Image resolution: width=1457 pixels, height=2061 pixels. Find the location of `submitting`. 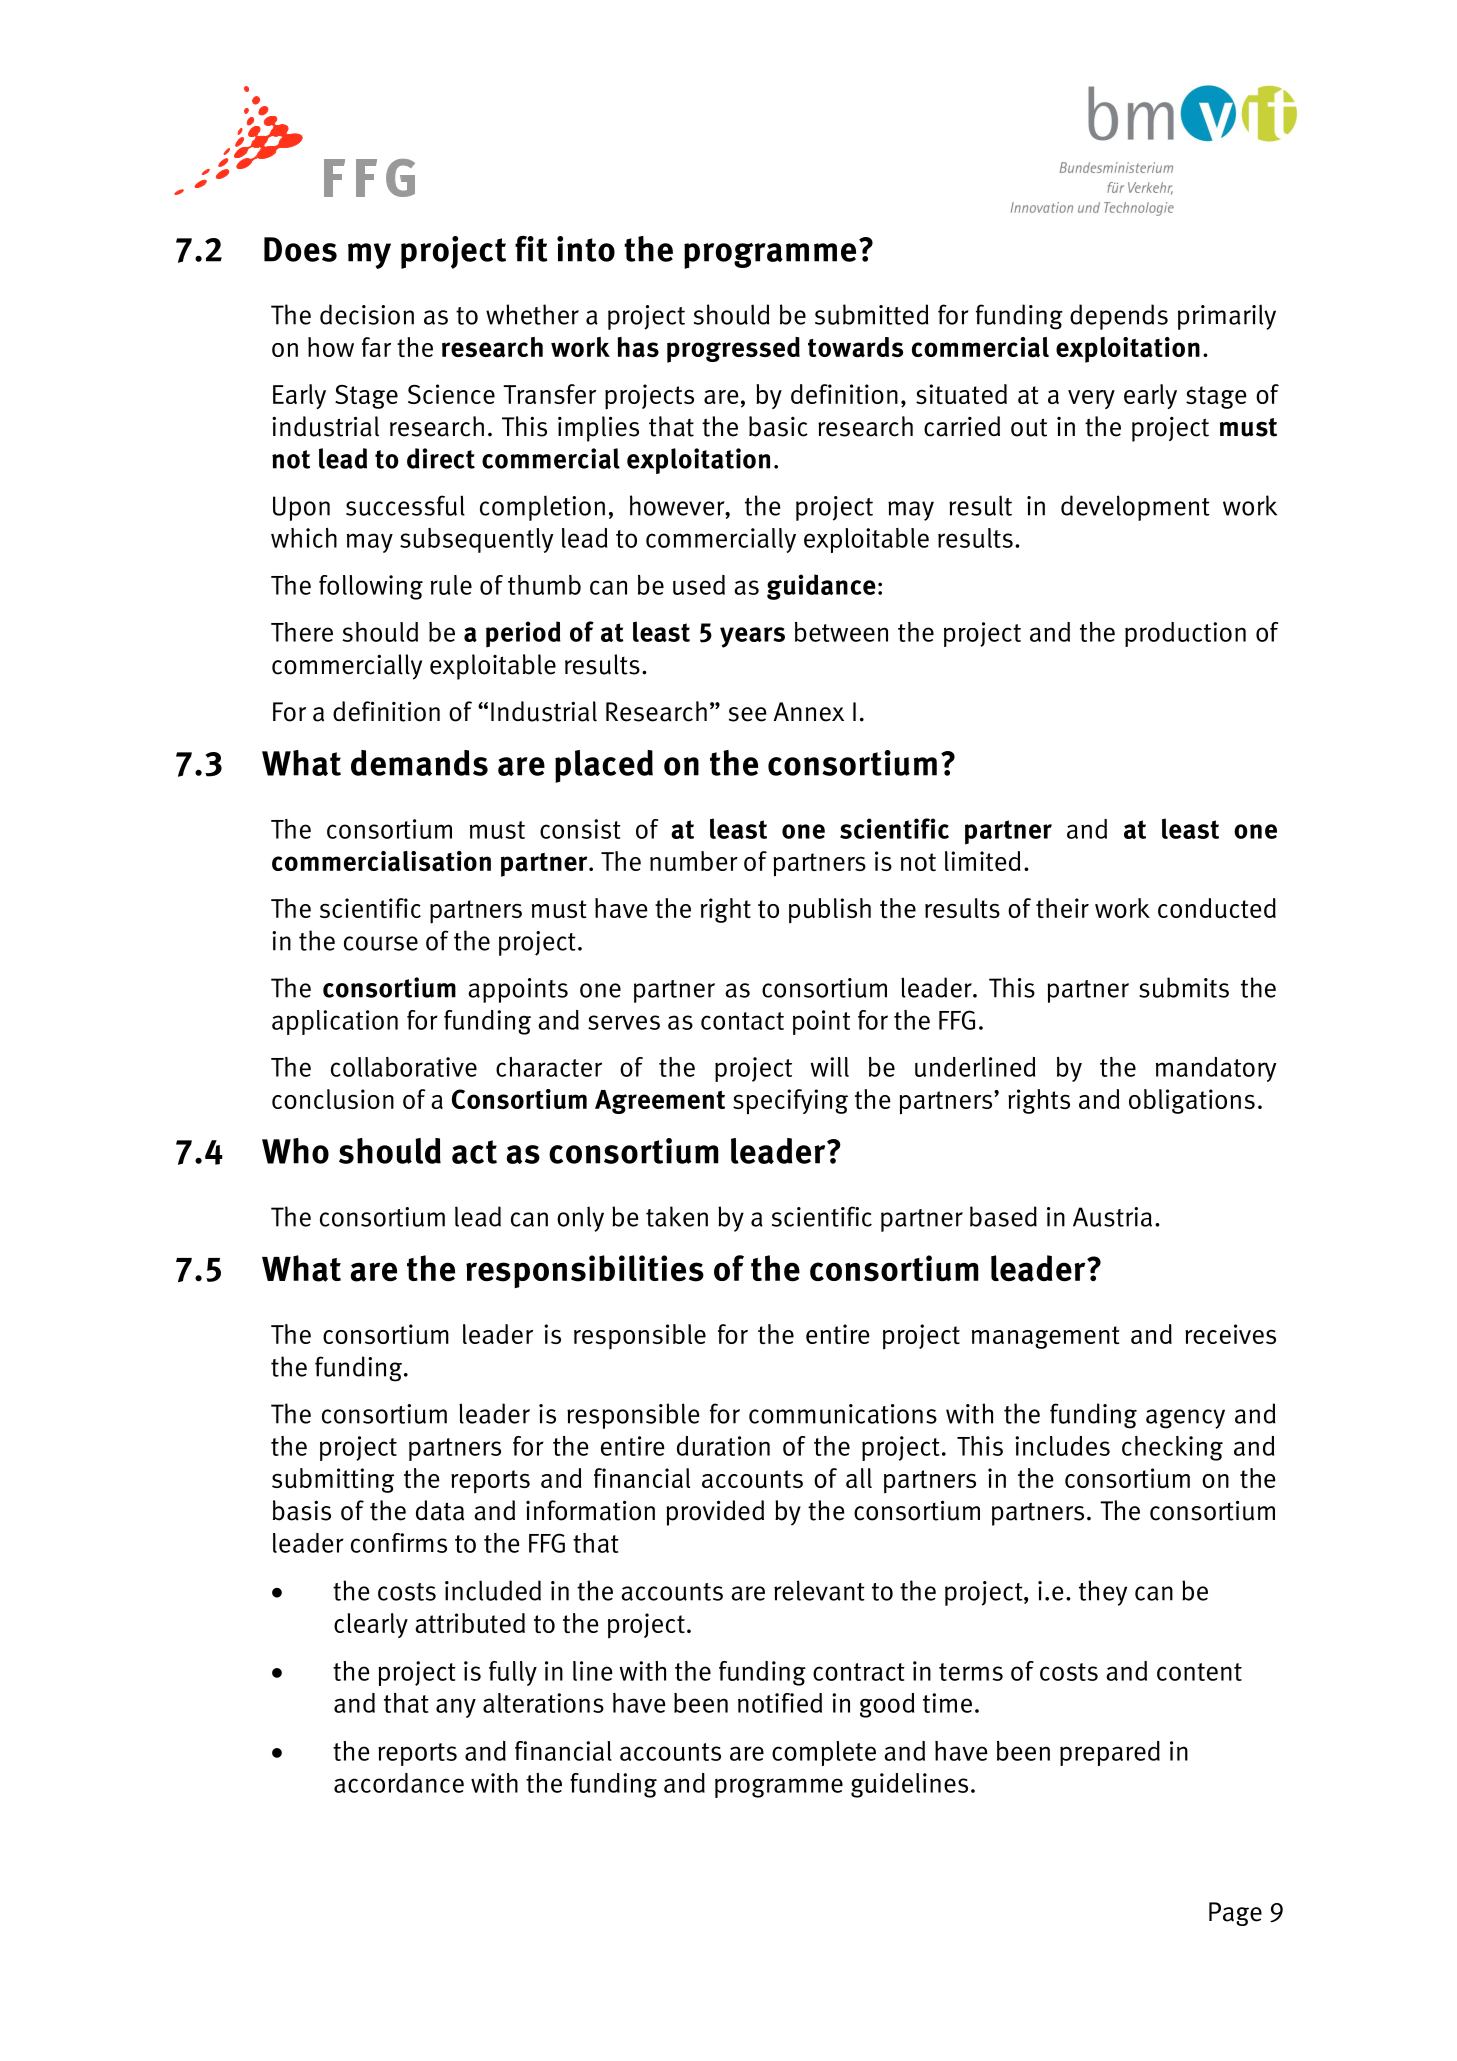

submitting is located at coordinates (333, 1480).
